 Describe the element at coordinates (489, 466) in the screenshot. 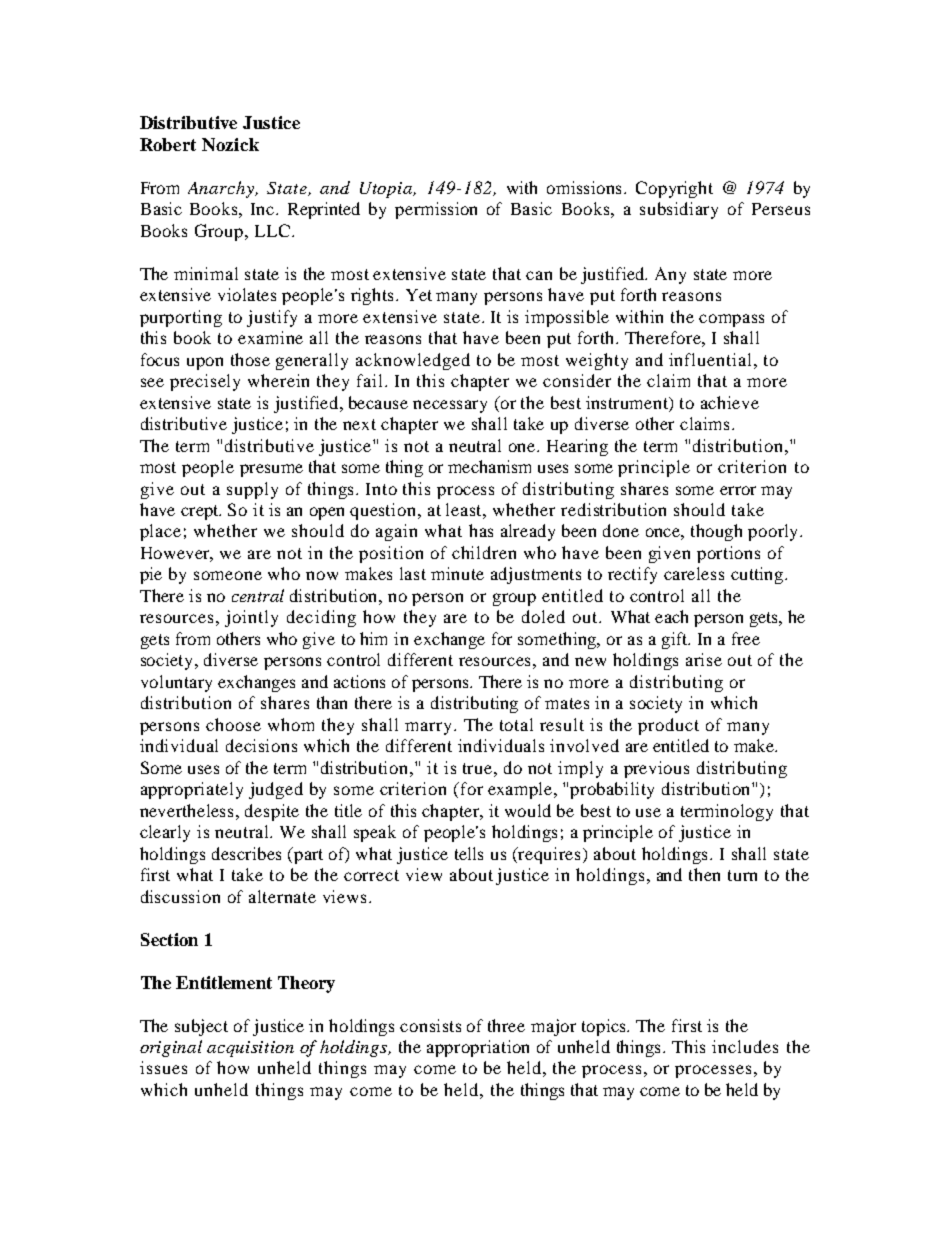

I see `mechanism` at that location.
